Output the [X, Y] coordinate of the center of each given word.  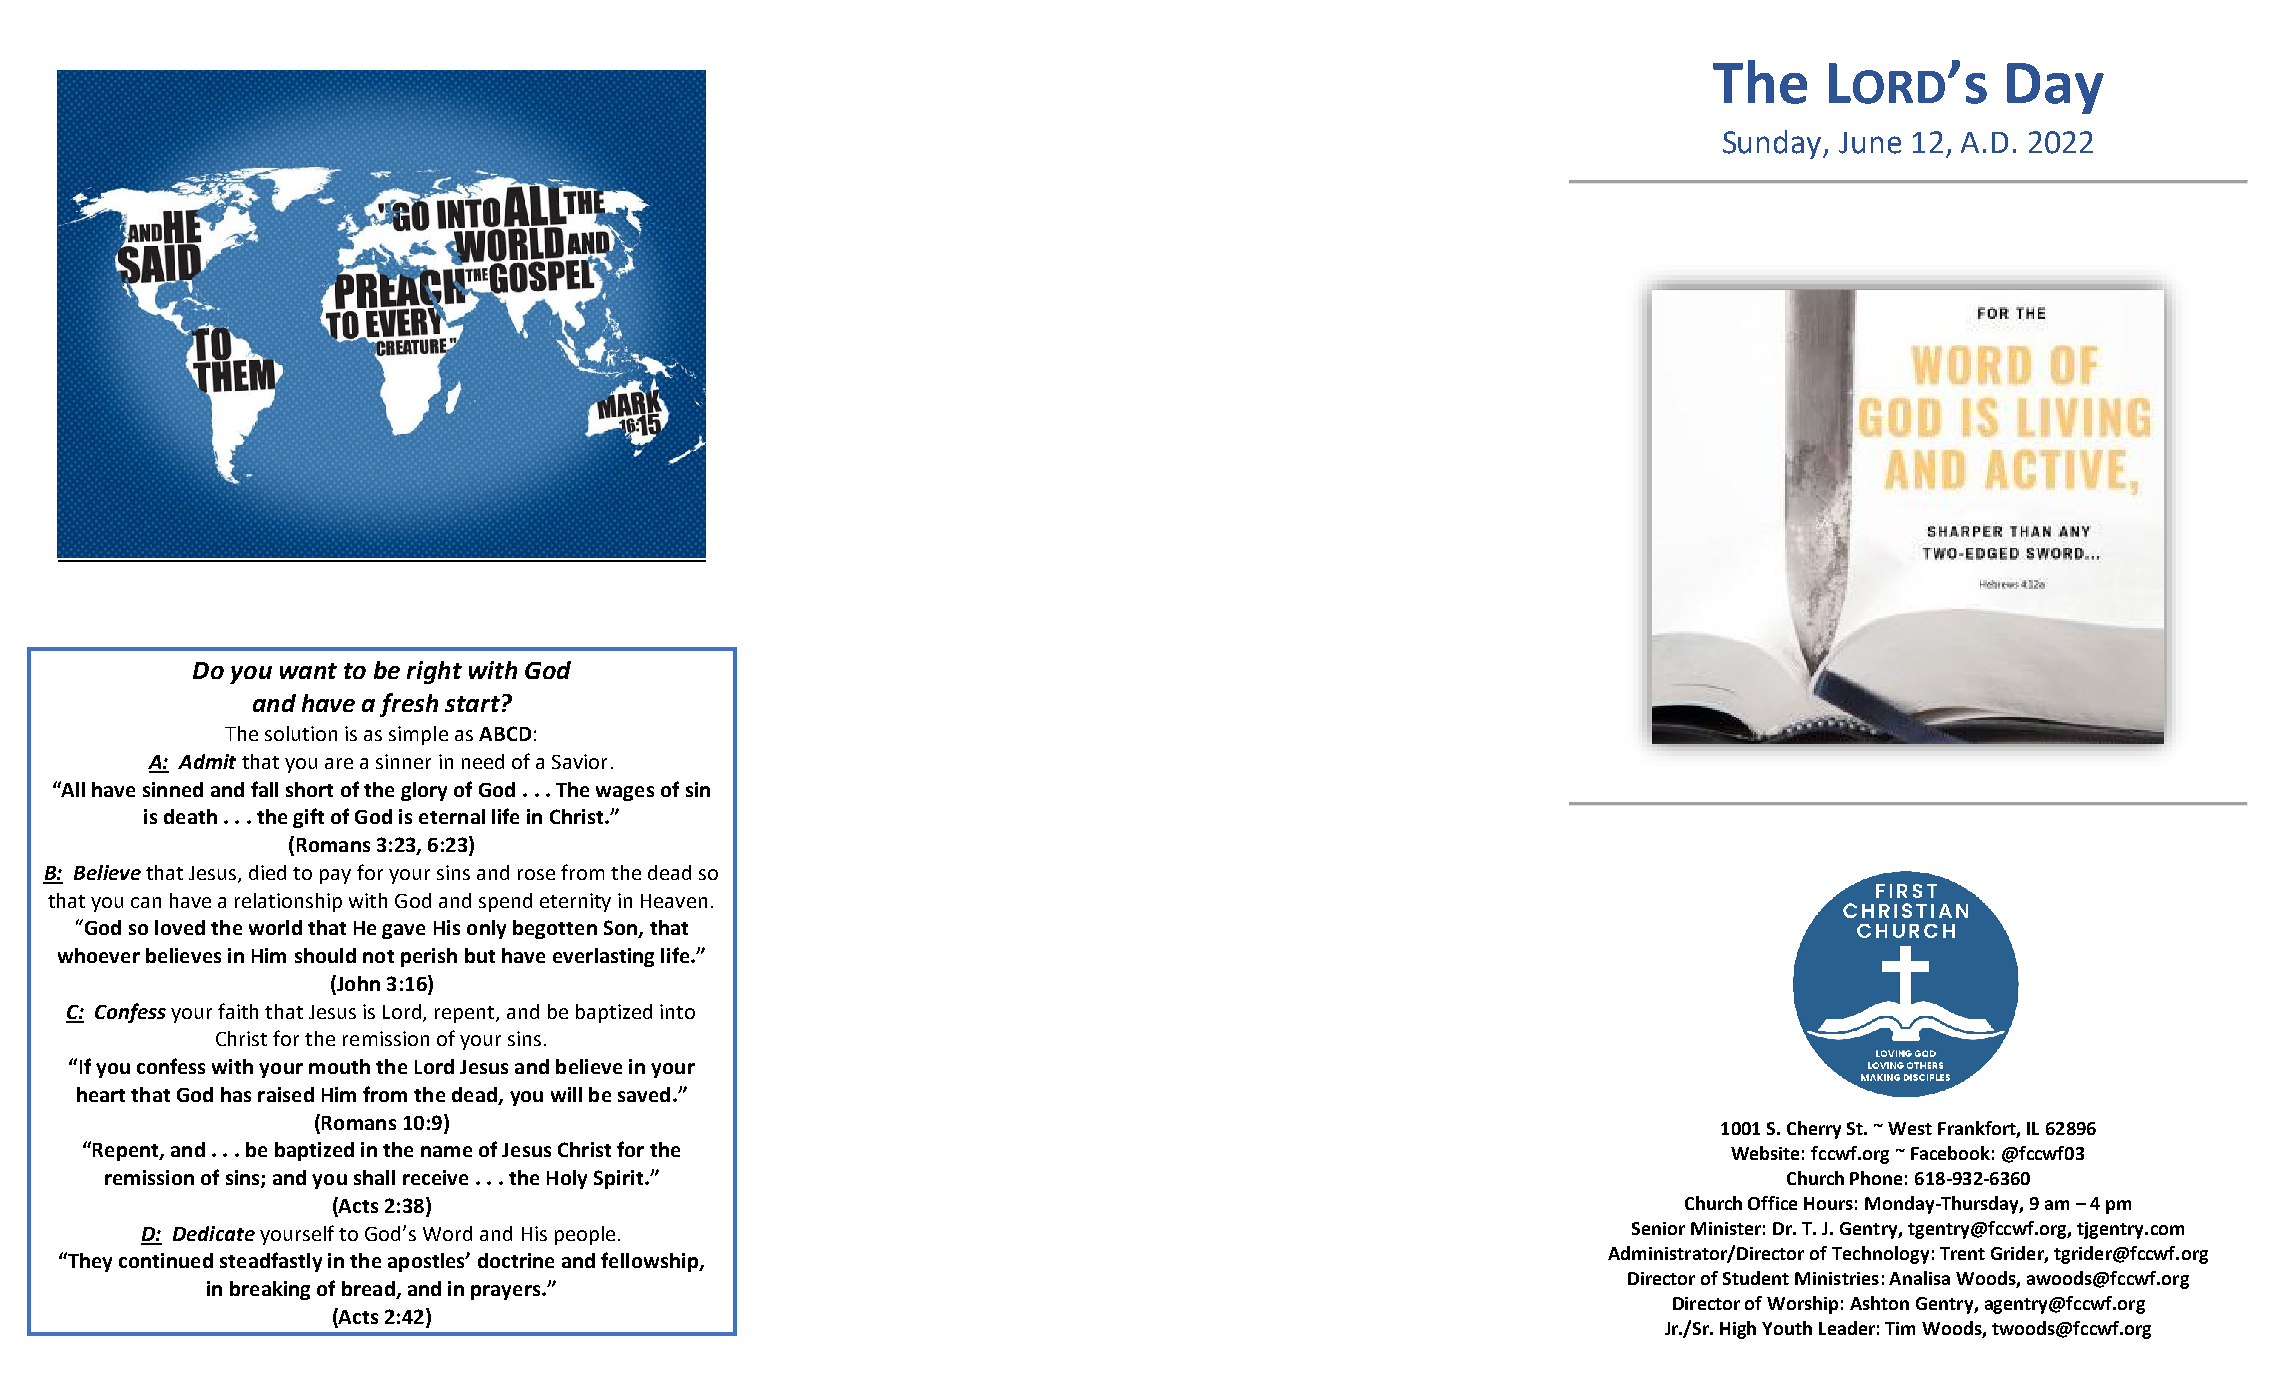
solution [301, 733]
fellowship [650, 1262]
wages [625, 793]
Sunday [1774, 144]
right [434, 672]
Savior [579, 761]
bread [369, 1290]
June [1870, 143]
